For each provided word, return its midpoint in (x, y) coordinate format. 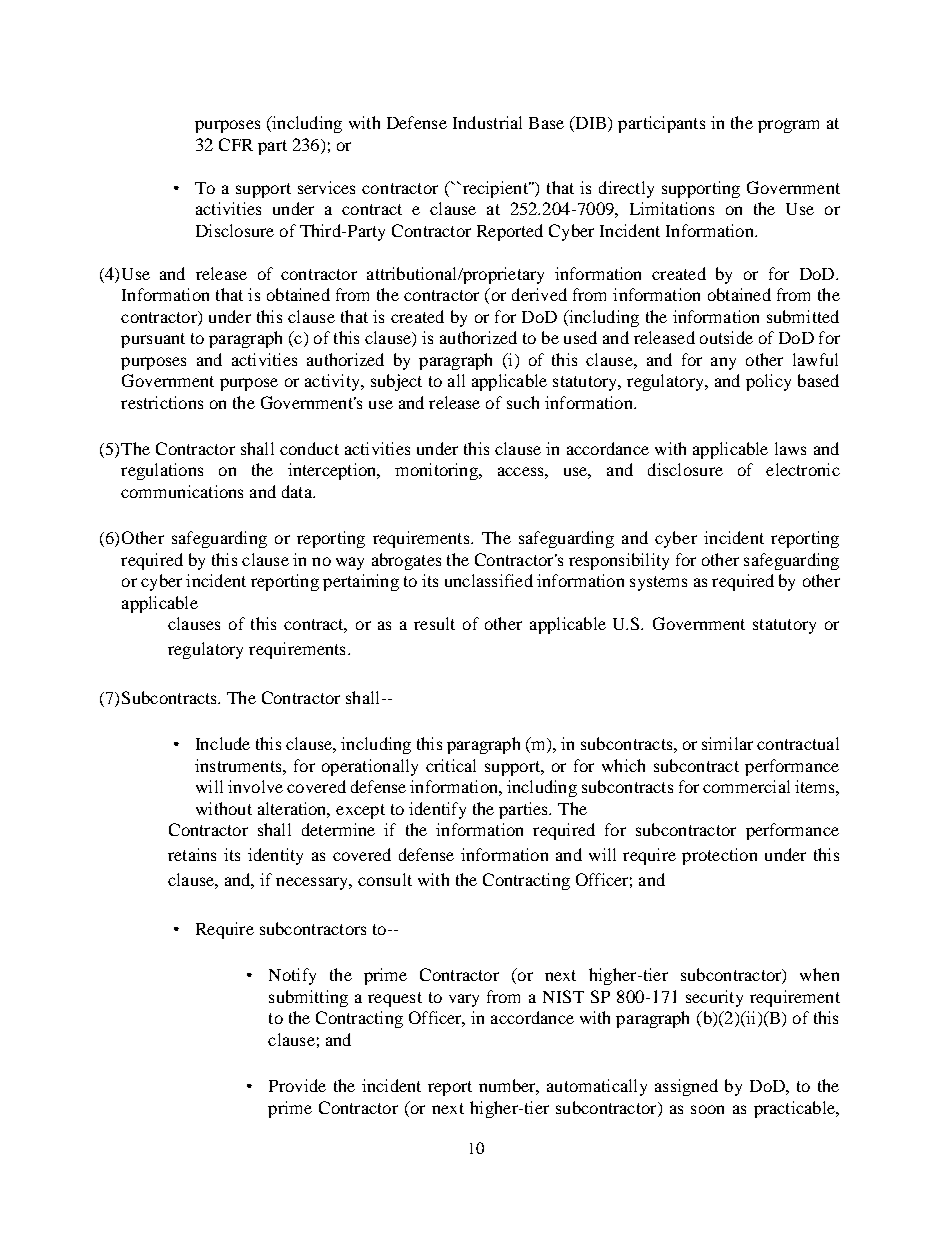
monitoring (437, 471)
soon (707, 1109)
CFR (236, 144)
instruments (239, 765)
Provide (297, 1085)
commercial (746, 786)
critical (451, 765)
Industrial (487, 122)
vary (464, 1000)
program (788, 126)
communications (182, 491)
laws (790, 448)
